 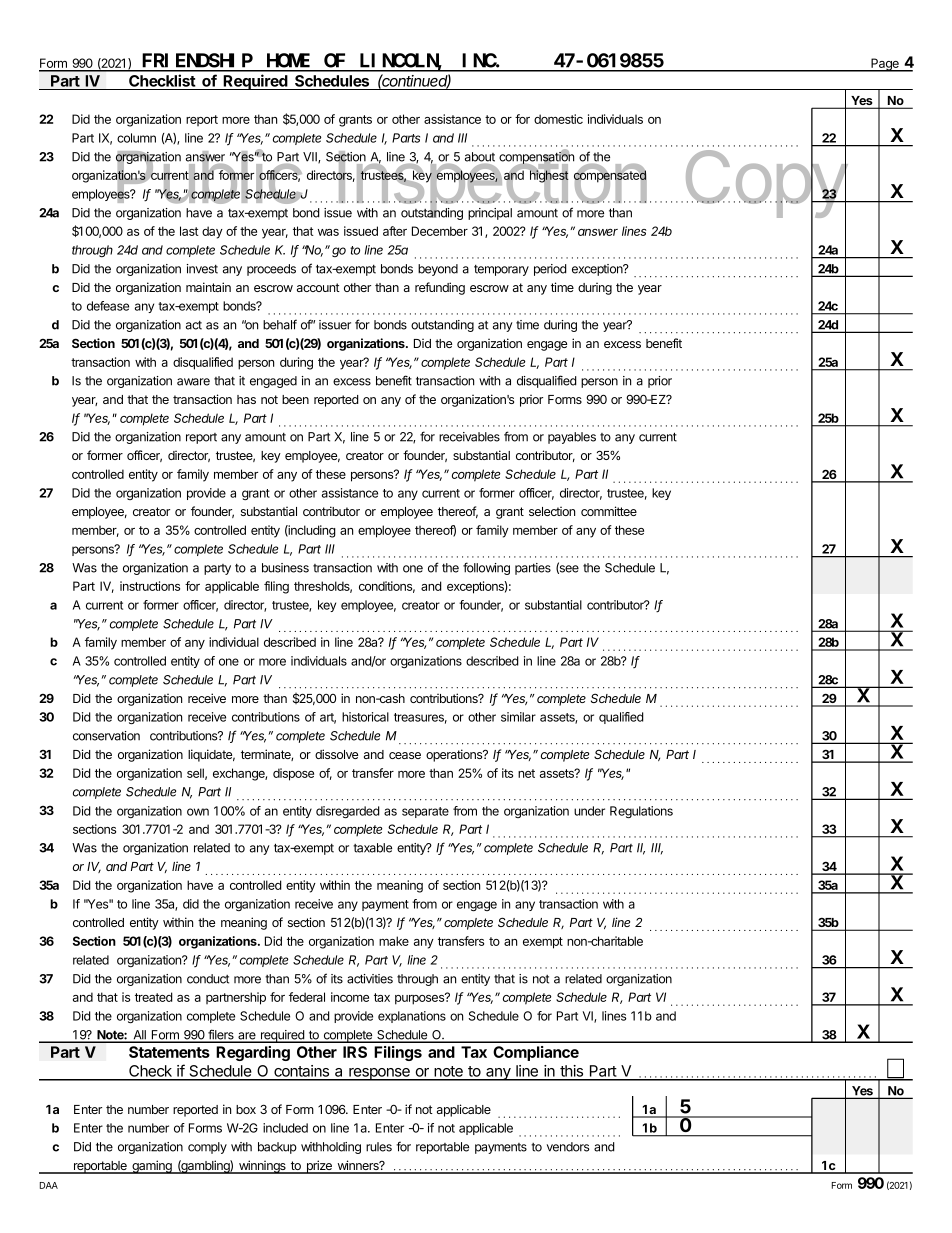 I want to click on committee, so click(x=609, y=511).
